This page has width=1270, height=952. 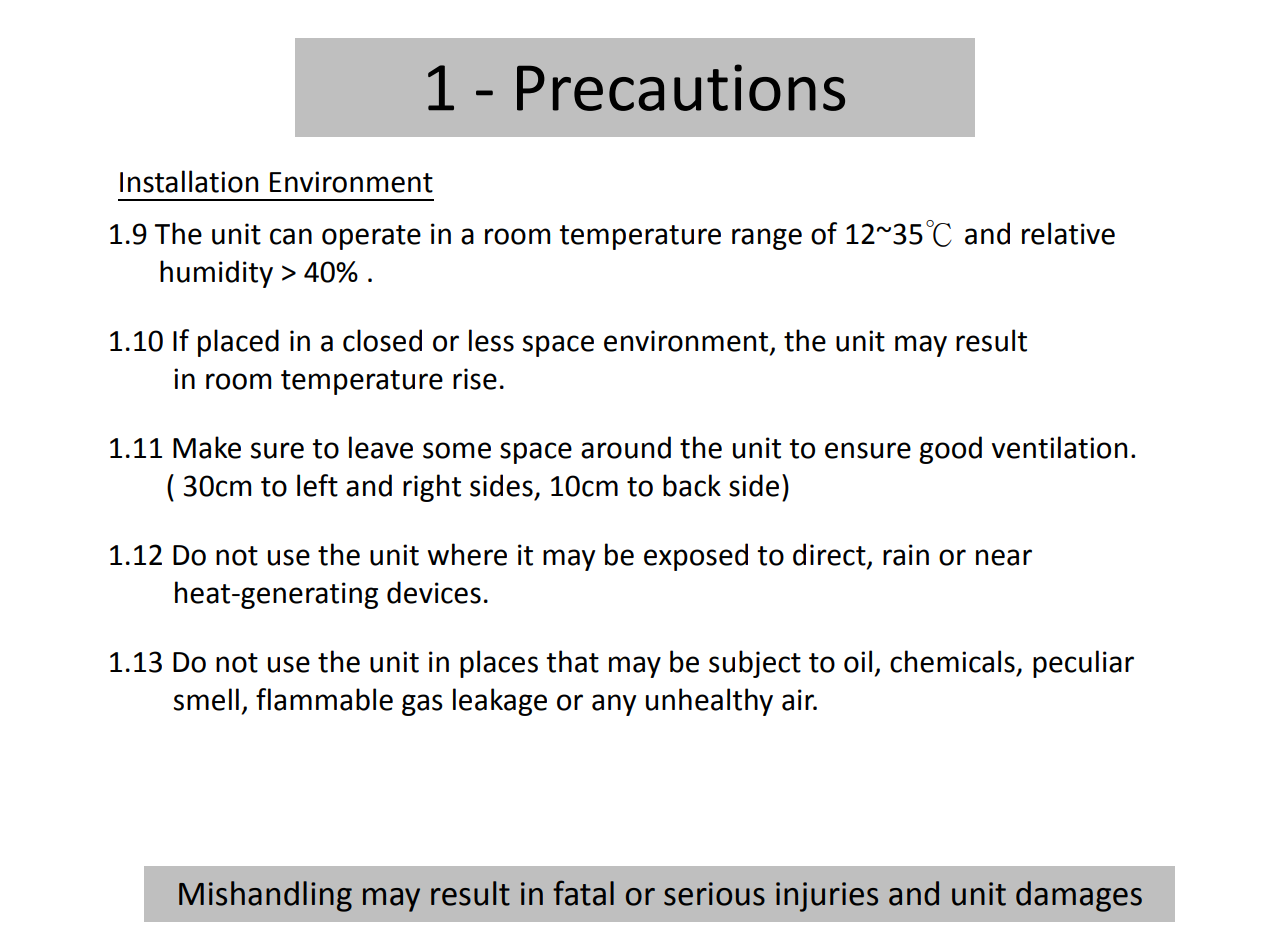 I want to click on Mishandling, so click(x=265, y=896).
